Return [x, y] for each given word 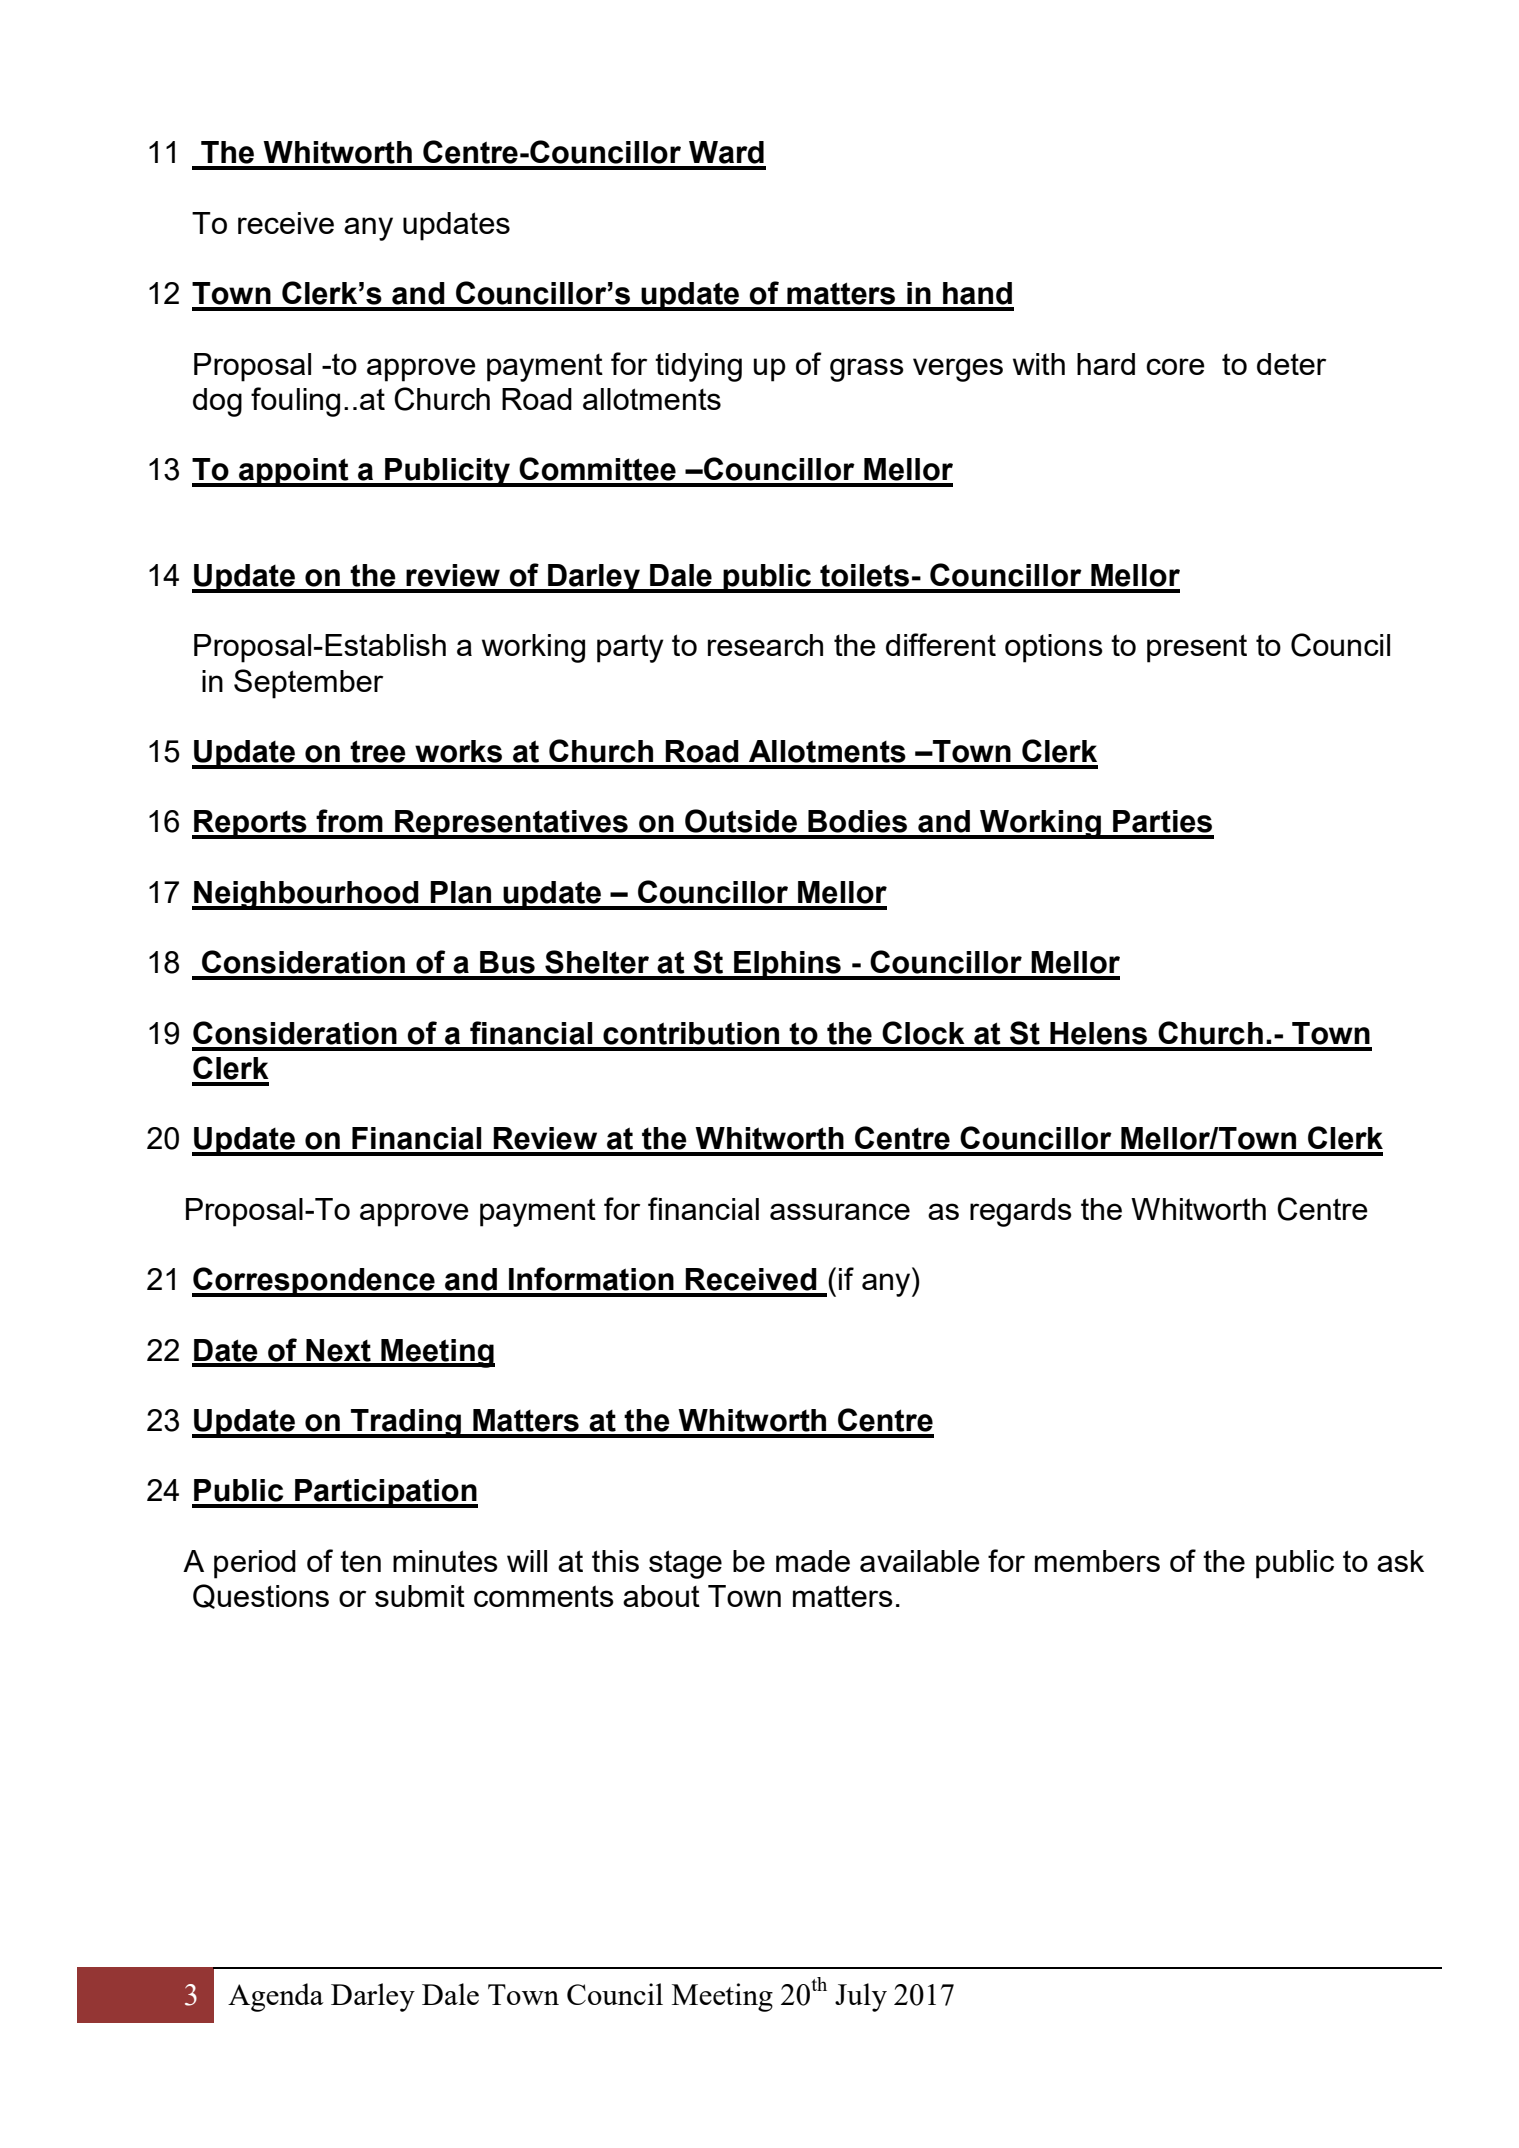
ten [360, 1561]
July [861, 1997]
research [765, 645]
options [1054, 648]
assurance [840, 1211]
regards [1021, 1212]
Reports [250, 824]
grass [867, 370]
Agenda [276, 1997]
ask [1400, 1561]
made [813, 1561]
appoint [294, 472]
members [1097, 1561]
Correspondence [314, 1282]
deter [1291, 364]
